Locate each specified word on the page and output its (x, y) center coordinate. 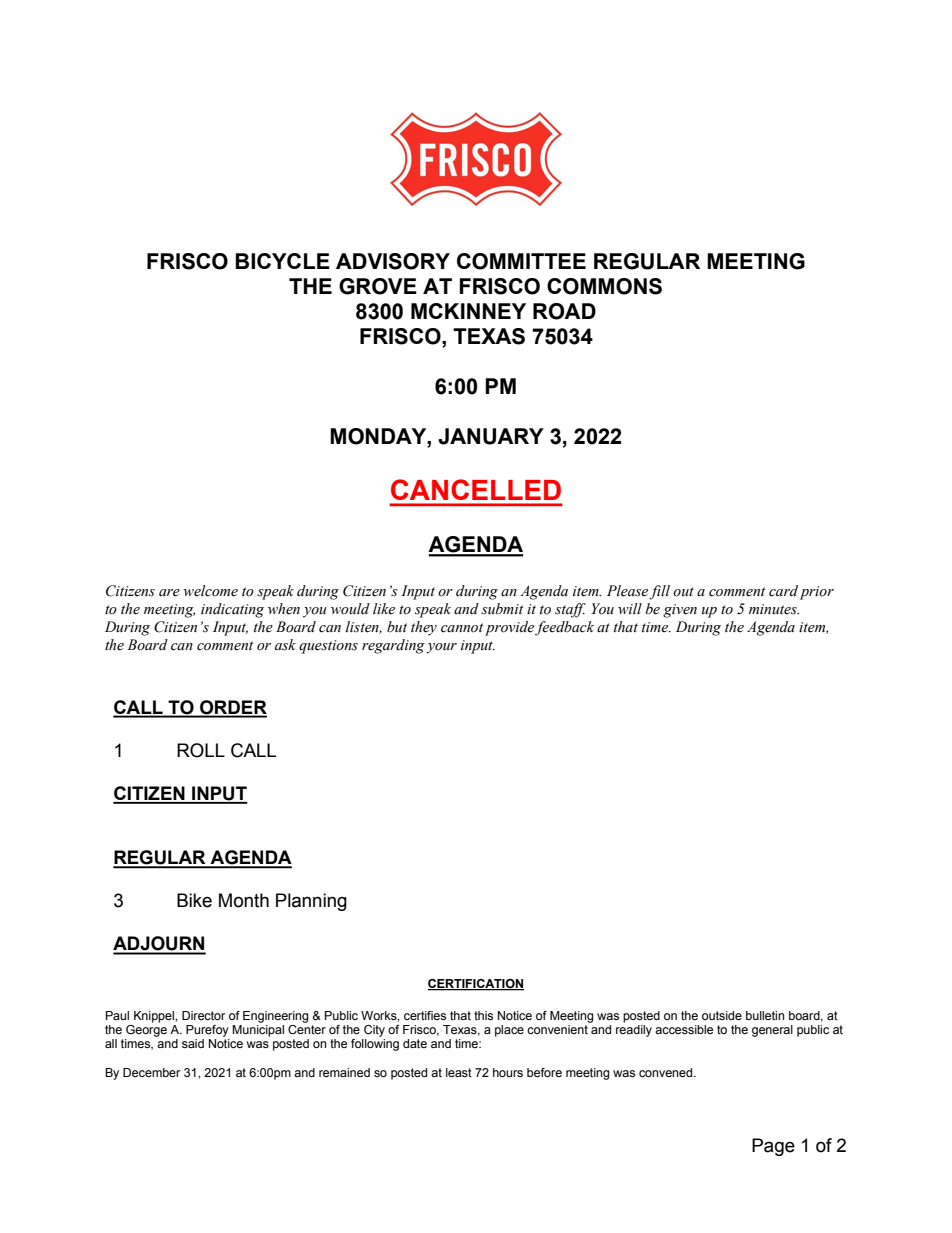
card (783, 591)
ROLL (201, 750)
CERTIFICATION (476, 984)
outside (722, 1015)
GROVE (378, 286)
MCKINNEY (468, 311)
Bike (194, 900)
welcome (210, 591)
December (152, 1072)
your (441, 648)
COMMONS (604, 286)
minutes (774, 609)
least (459, 1072)
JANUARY (491, 436)
